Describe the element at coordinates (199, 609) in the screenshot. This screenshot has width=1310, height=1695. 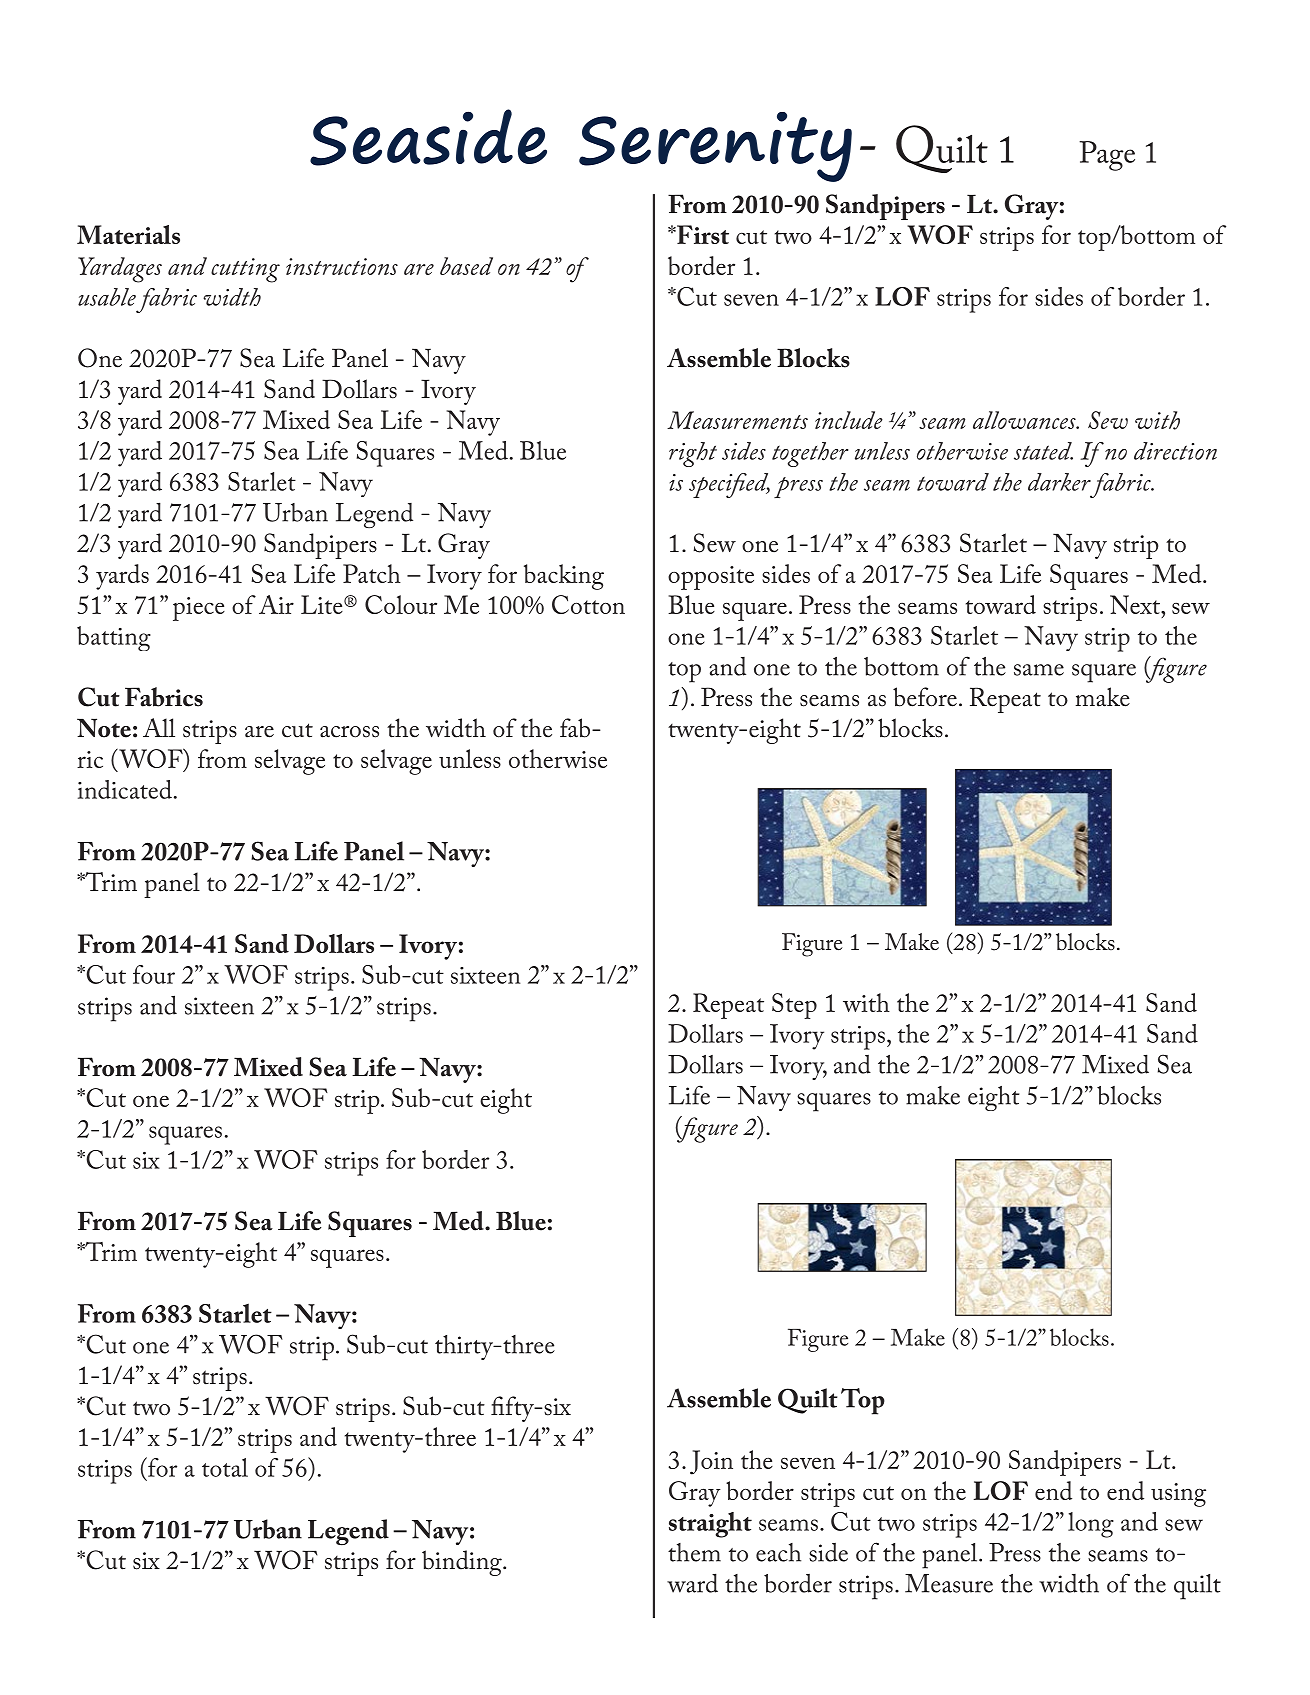
I see `piece` at that location.
